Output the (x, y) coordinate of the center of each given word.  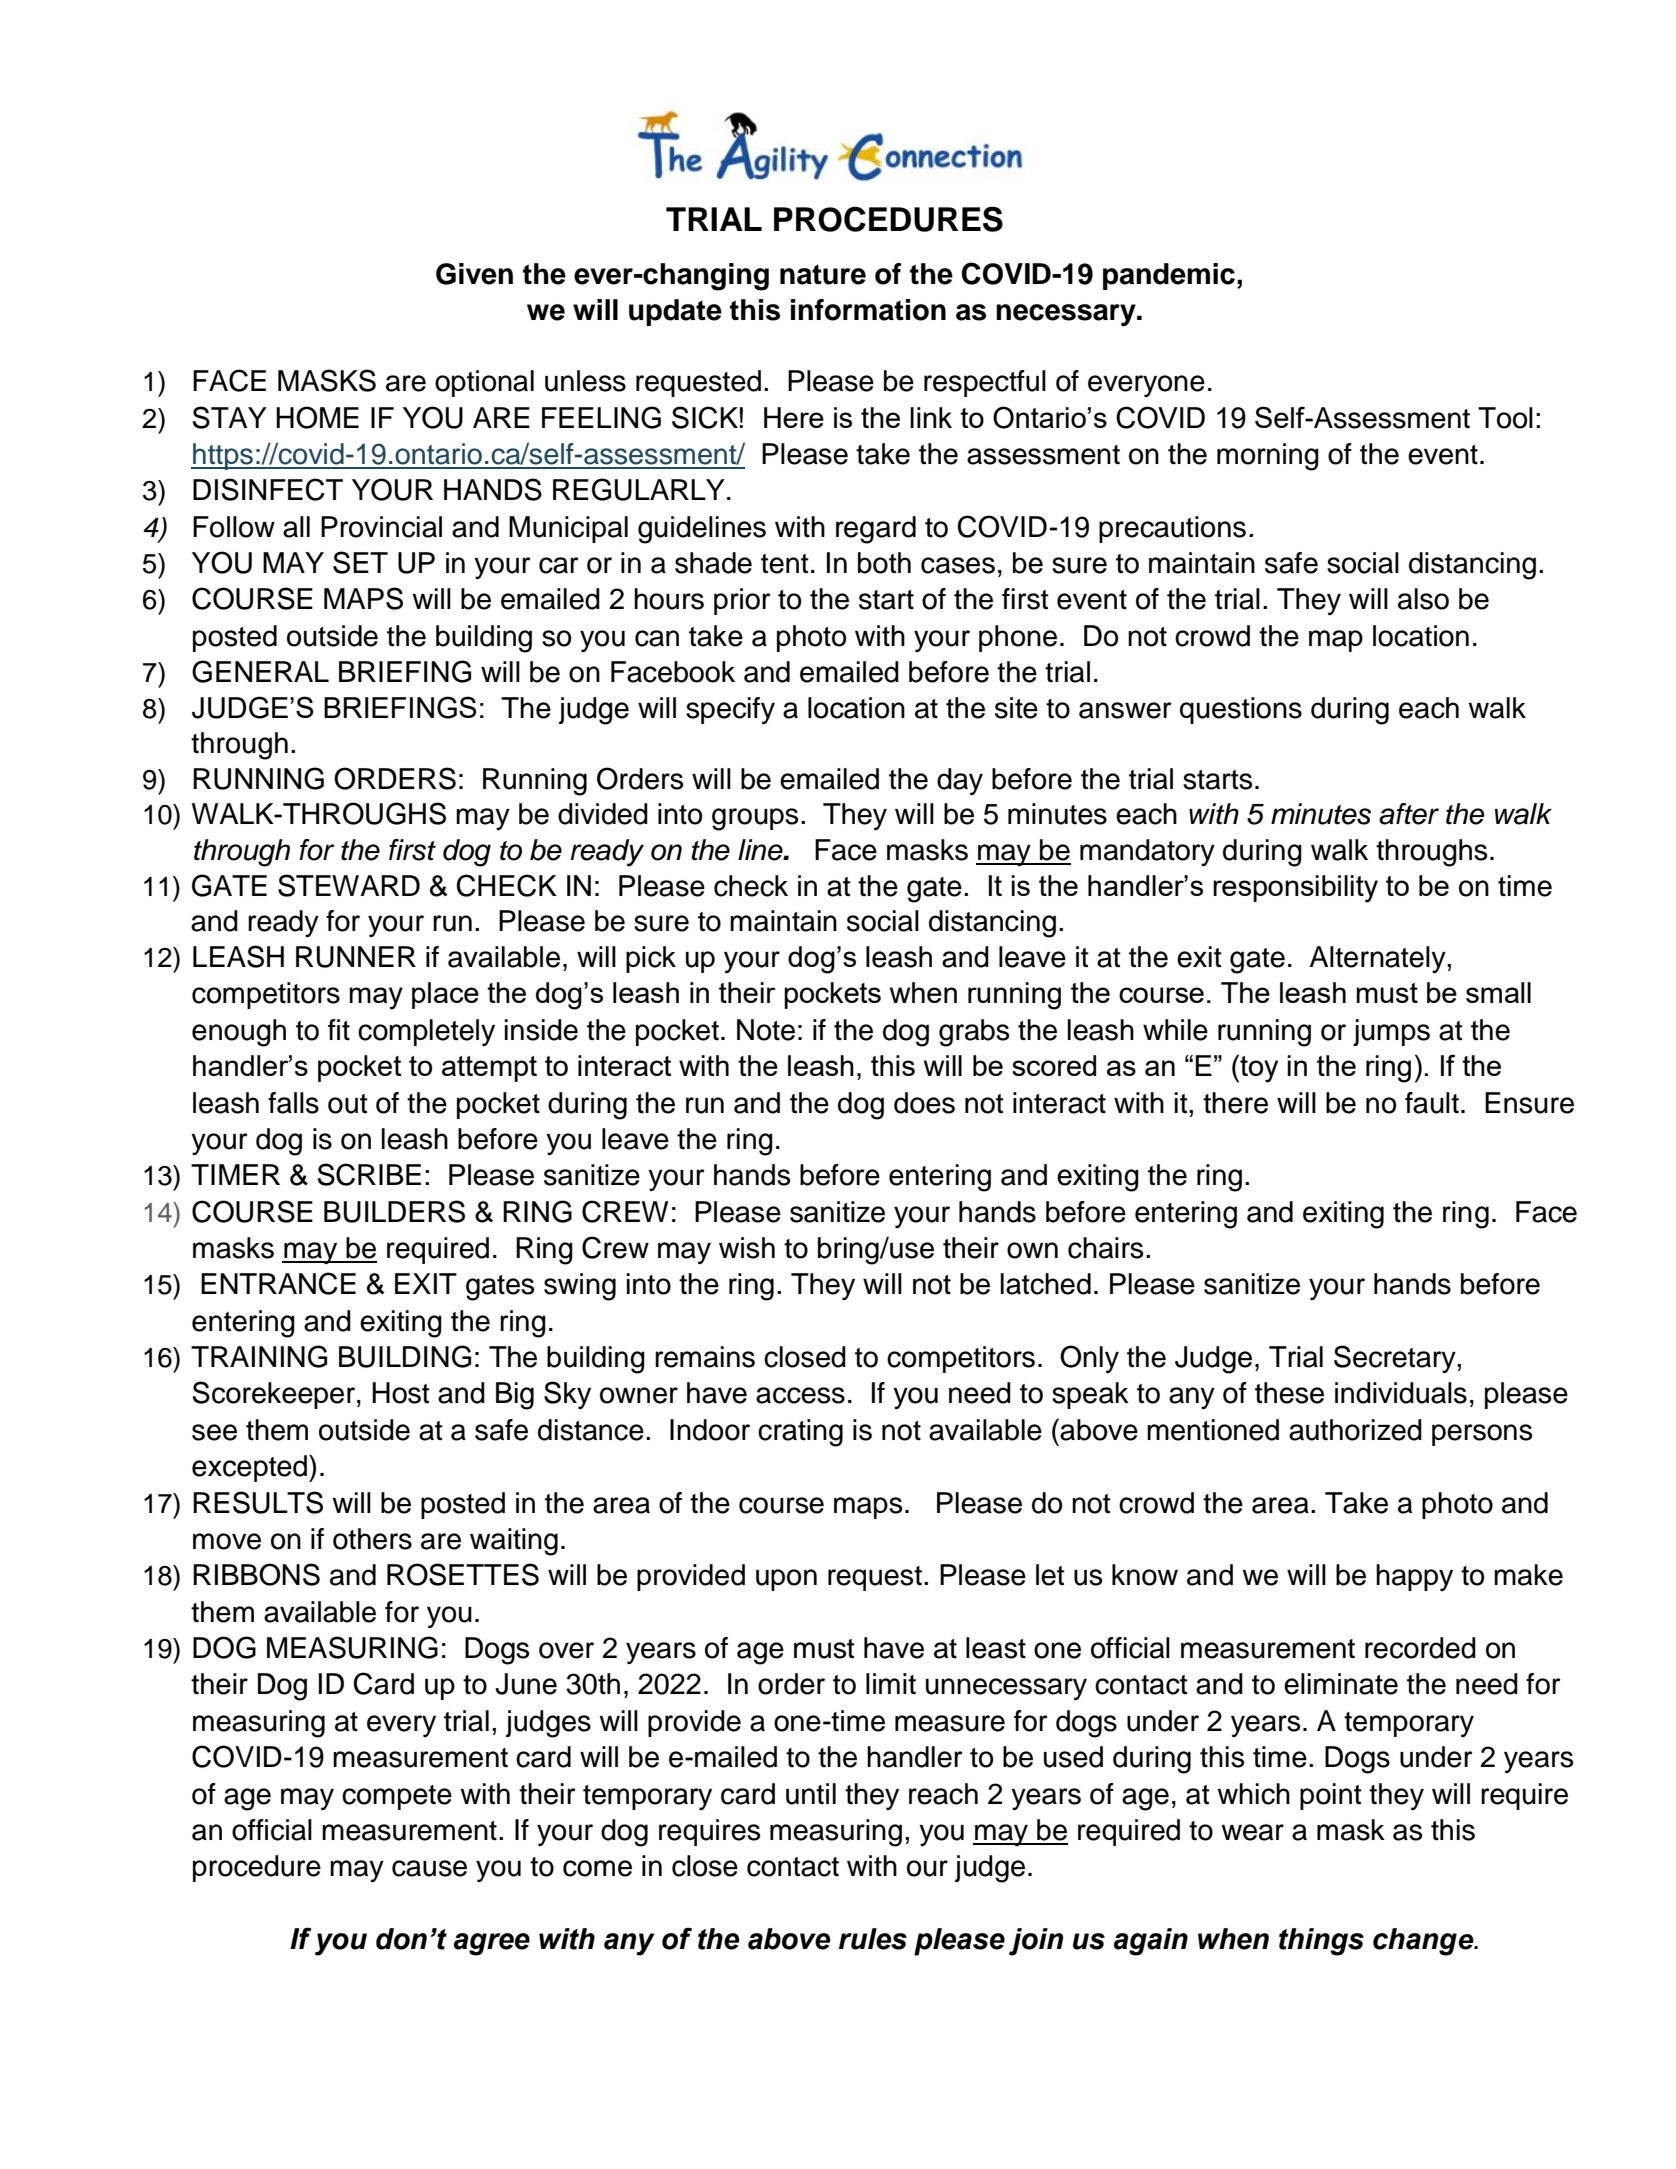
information (868, 310)
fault (1432, 1103)
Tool (1505, 418)
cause (429, 1868)
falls (293, 1103)
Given (474, 274)
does (924, 1103)
